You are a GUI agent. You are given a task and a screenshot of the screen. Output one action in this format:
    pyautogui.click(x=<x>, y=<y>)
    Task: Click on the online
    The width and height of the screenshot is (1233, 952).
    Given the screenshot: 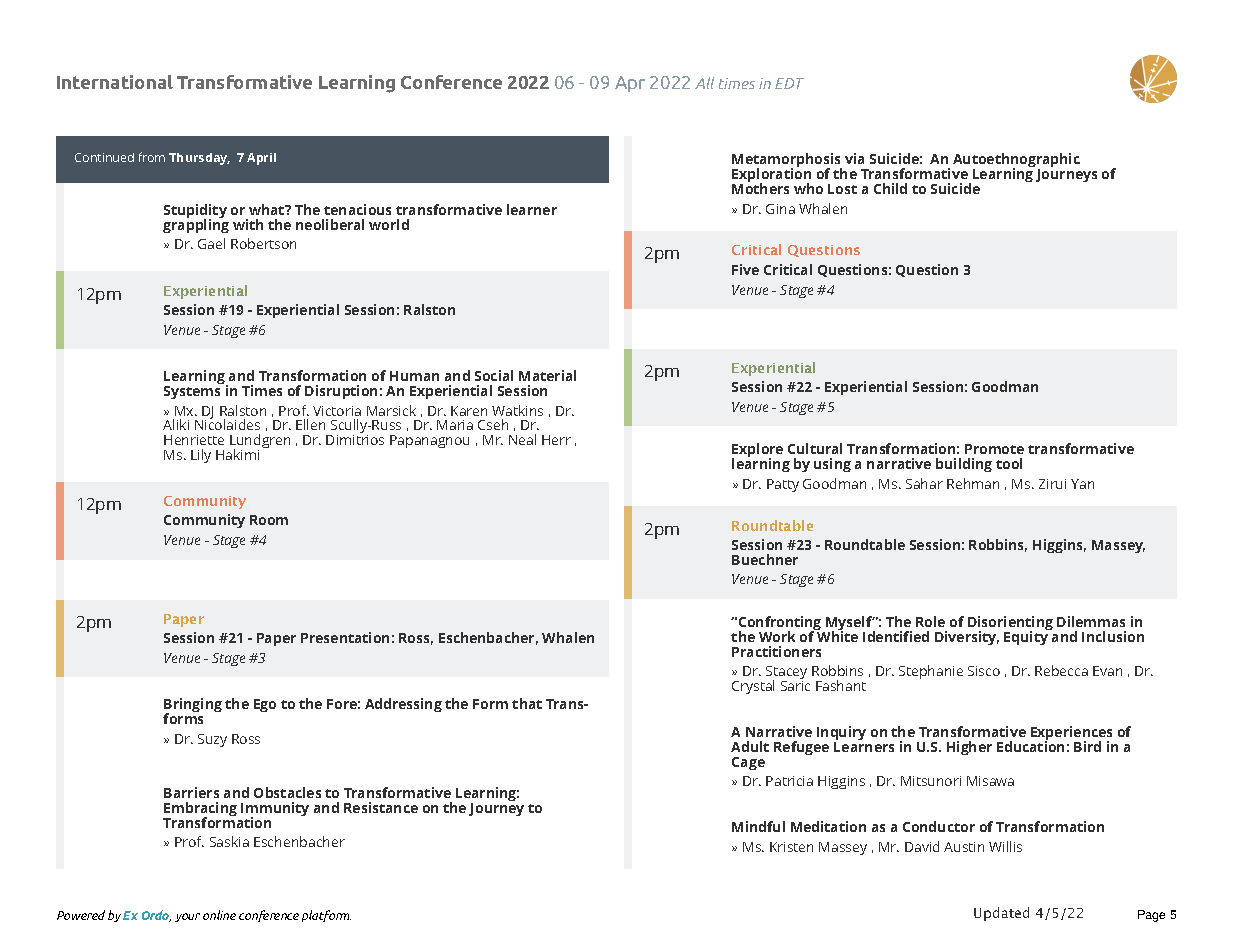 What is the action you would take?
    pyautogui.click(x=219, y=915)
